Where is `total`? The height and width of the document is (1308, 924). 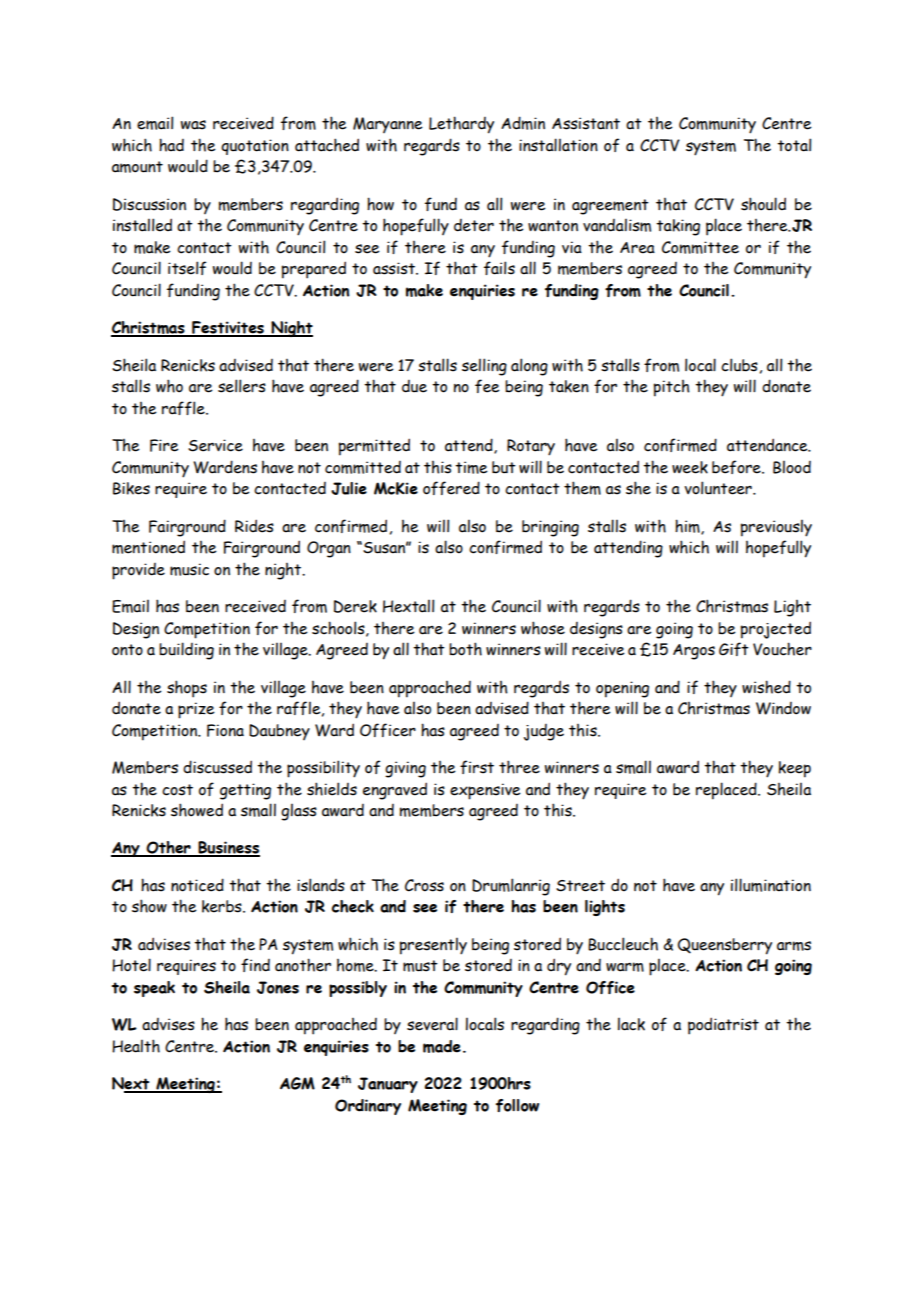 total is located at coordinates (794, 145).
